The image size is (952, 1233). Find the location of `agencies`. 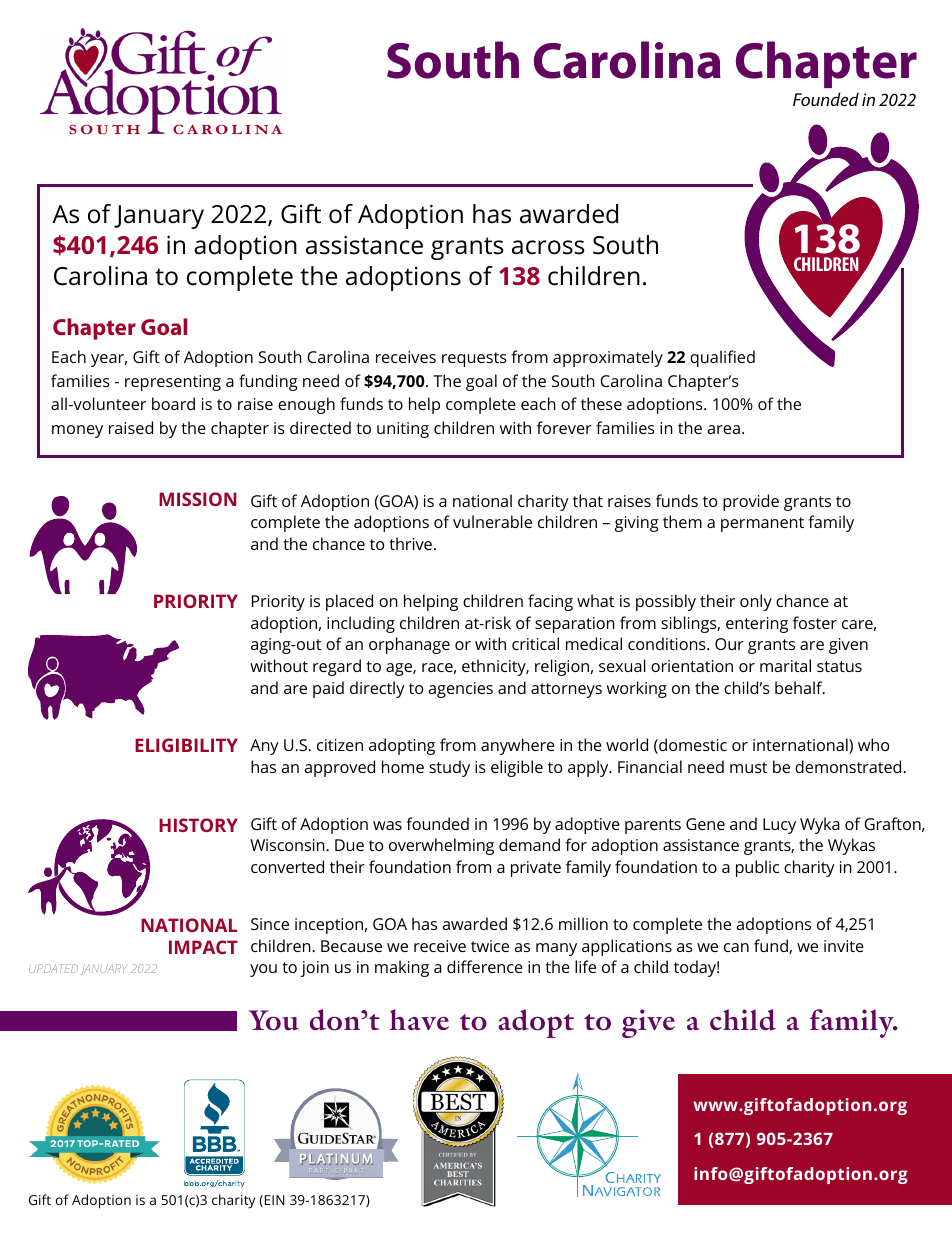

agencies is located at coordinates (460, 690).
